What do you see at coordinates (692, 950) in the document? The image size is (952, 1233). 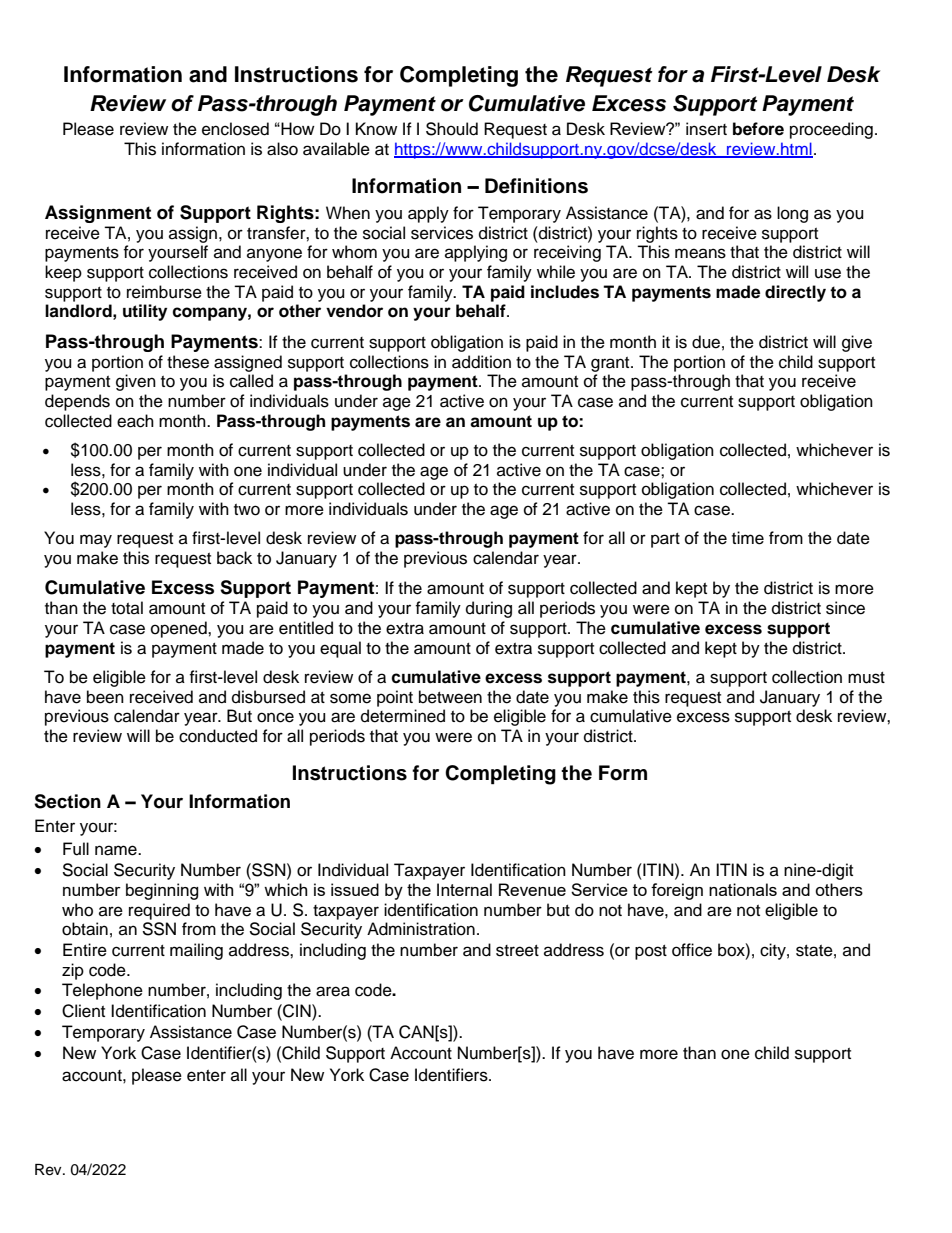 I see `office` at bounding box center [692, 950].
